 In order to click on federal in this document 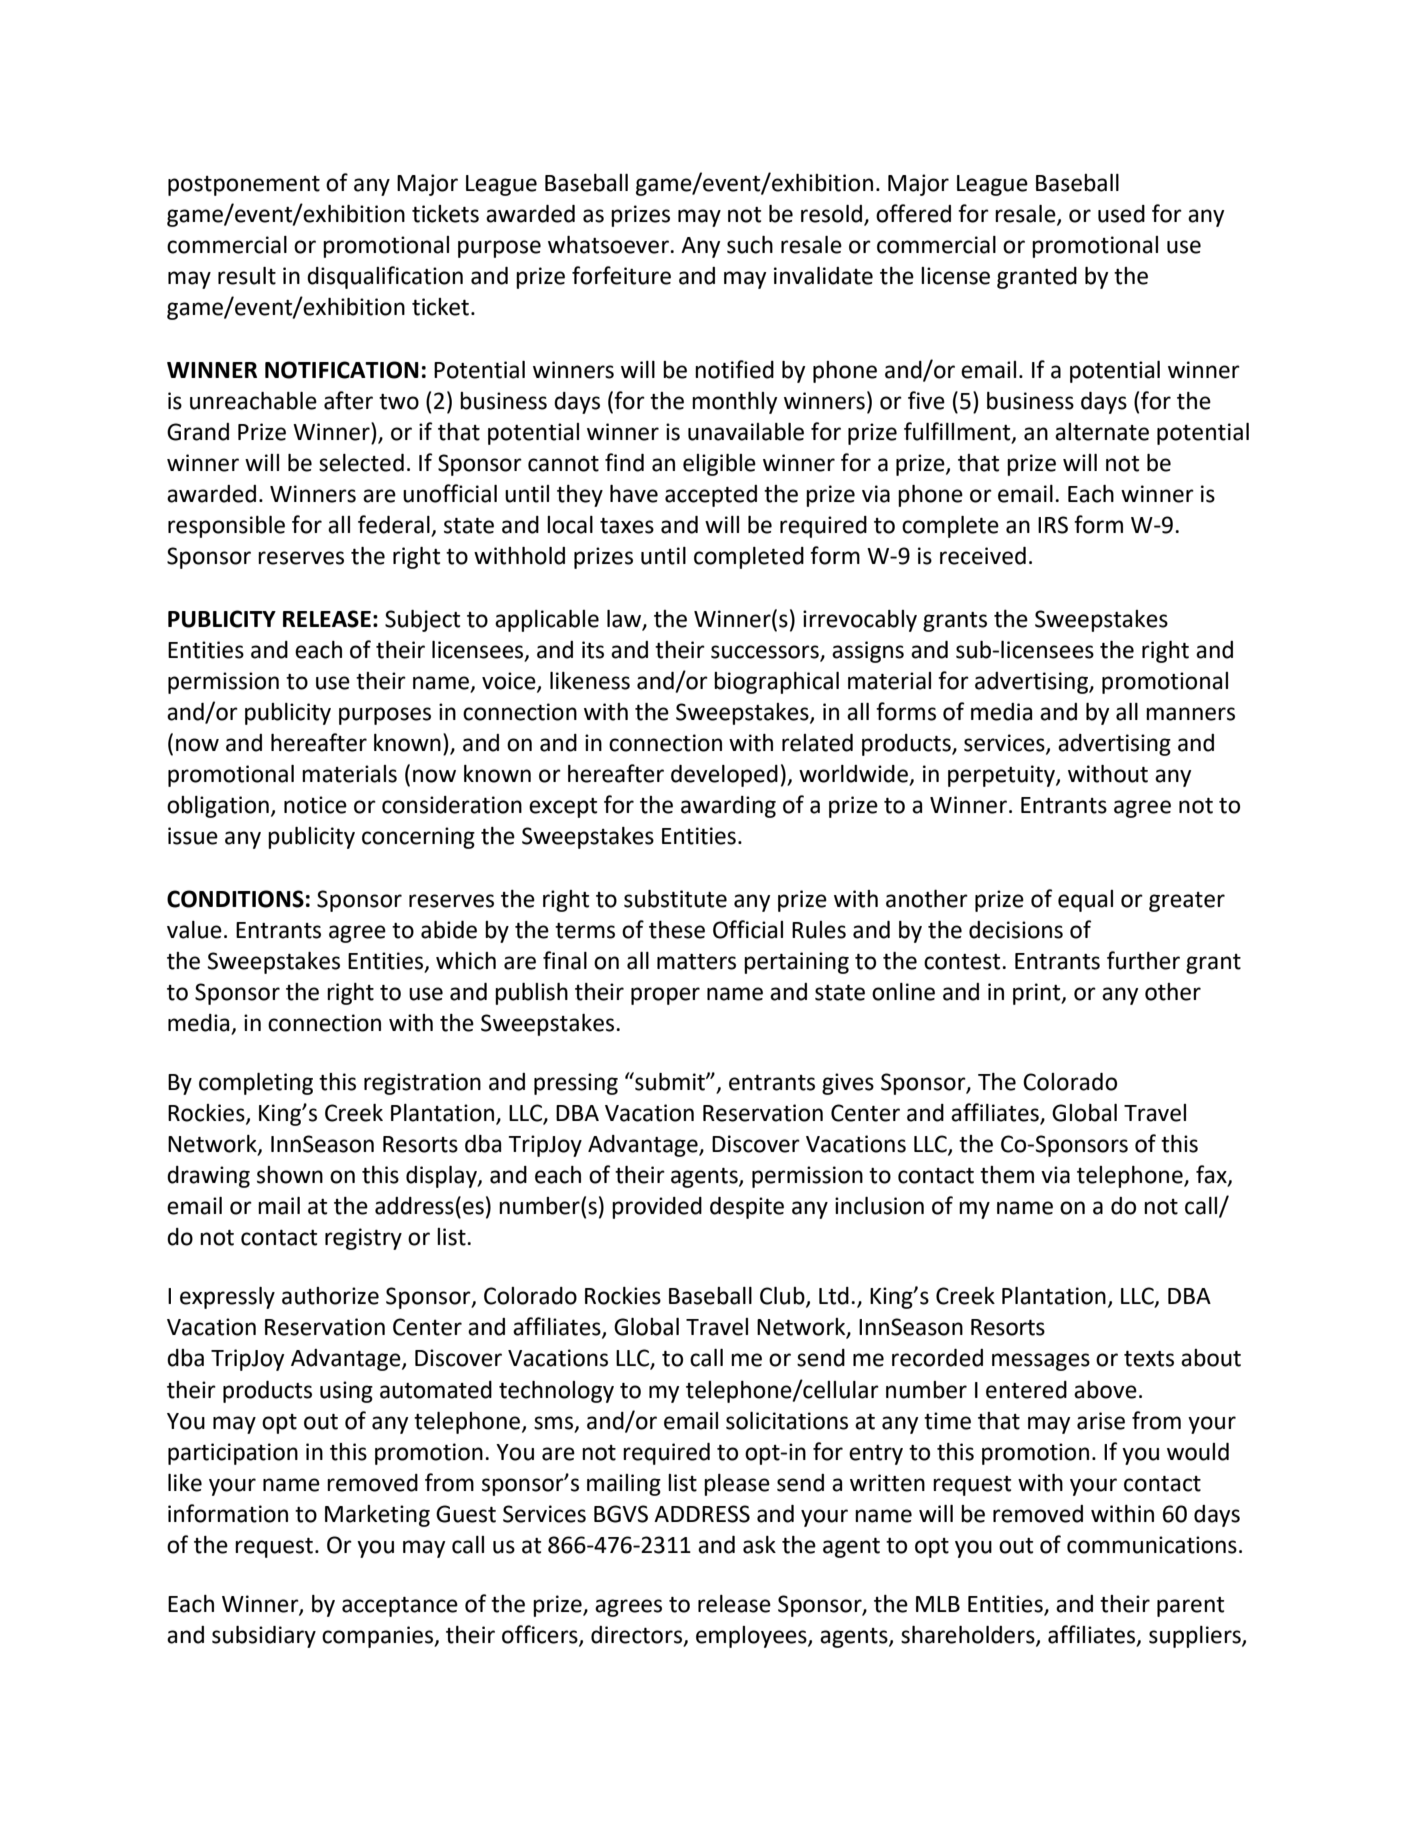, I will do `click(395, 525)`.
